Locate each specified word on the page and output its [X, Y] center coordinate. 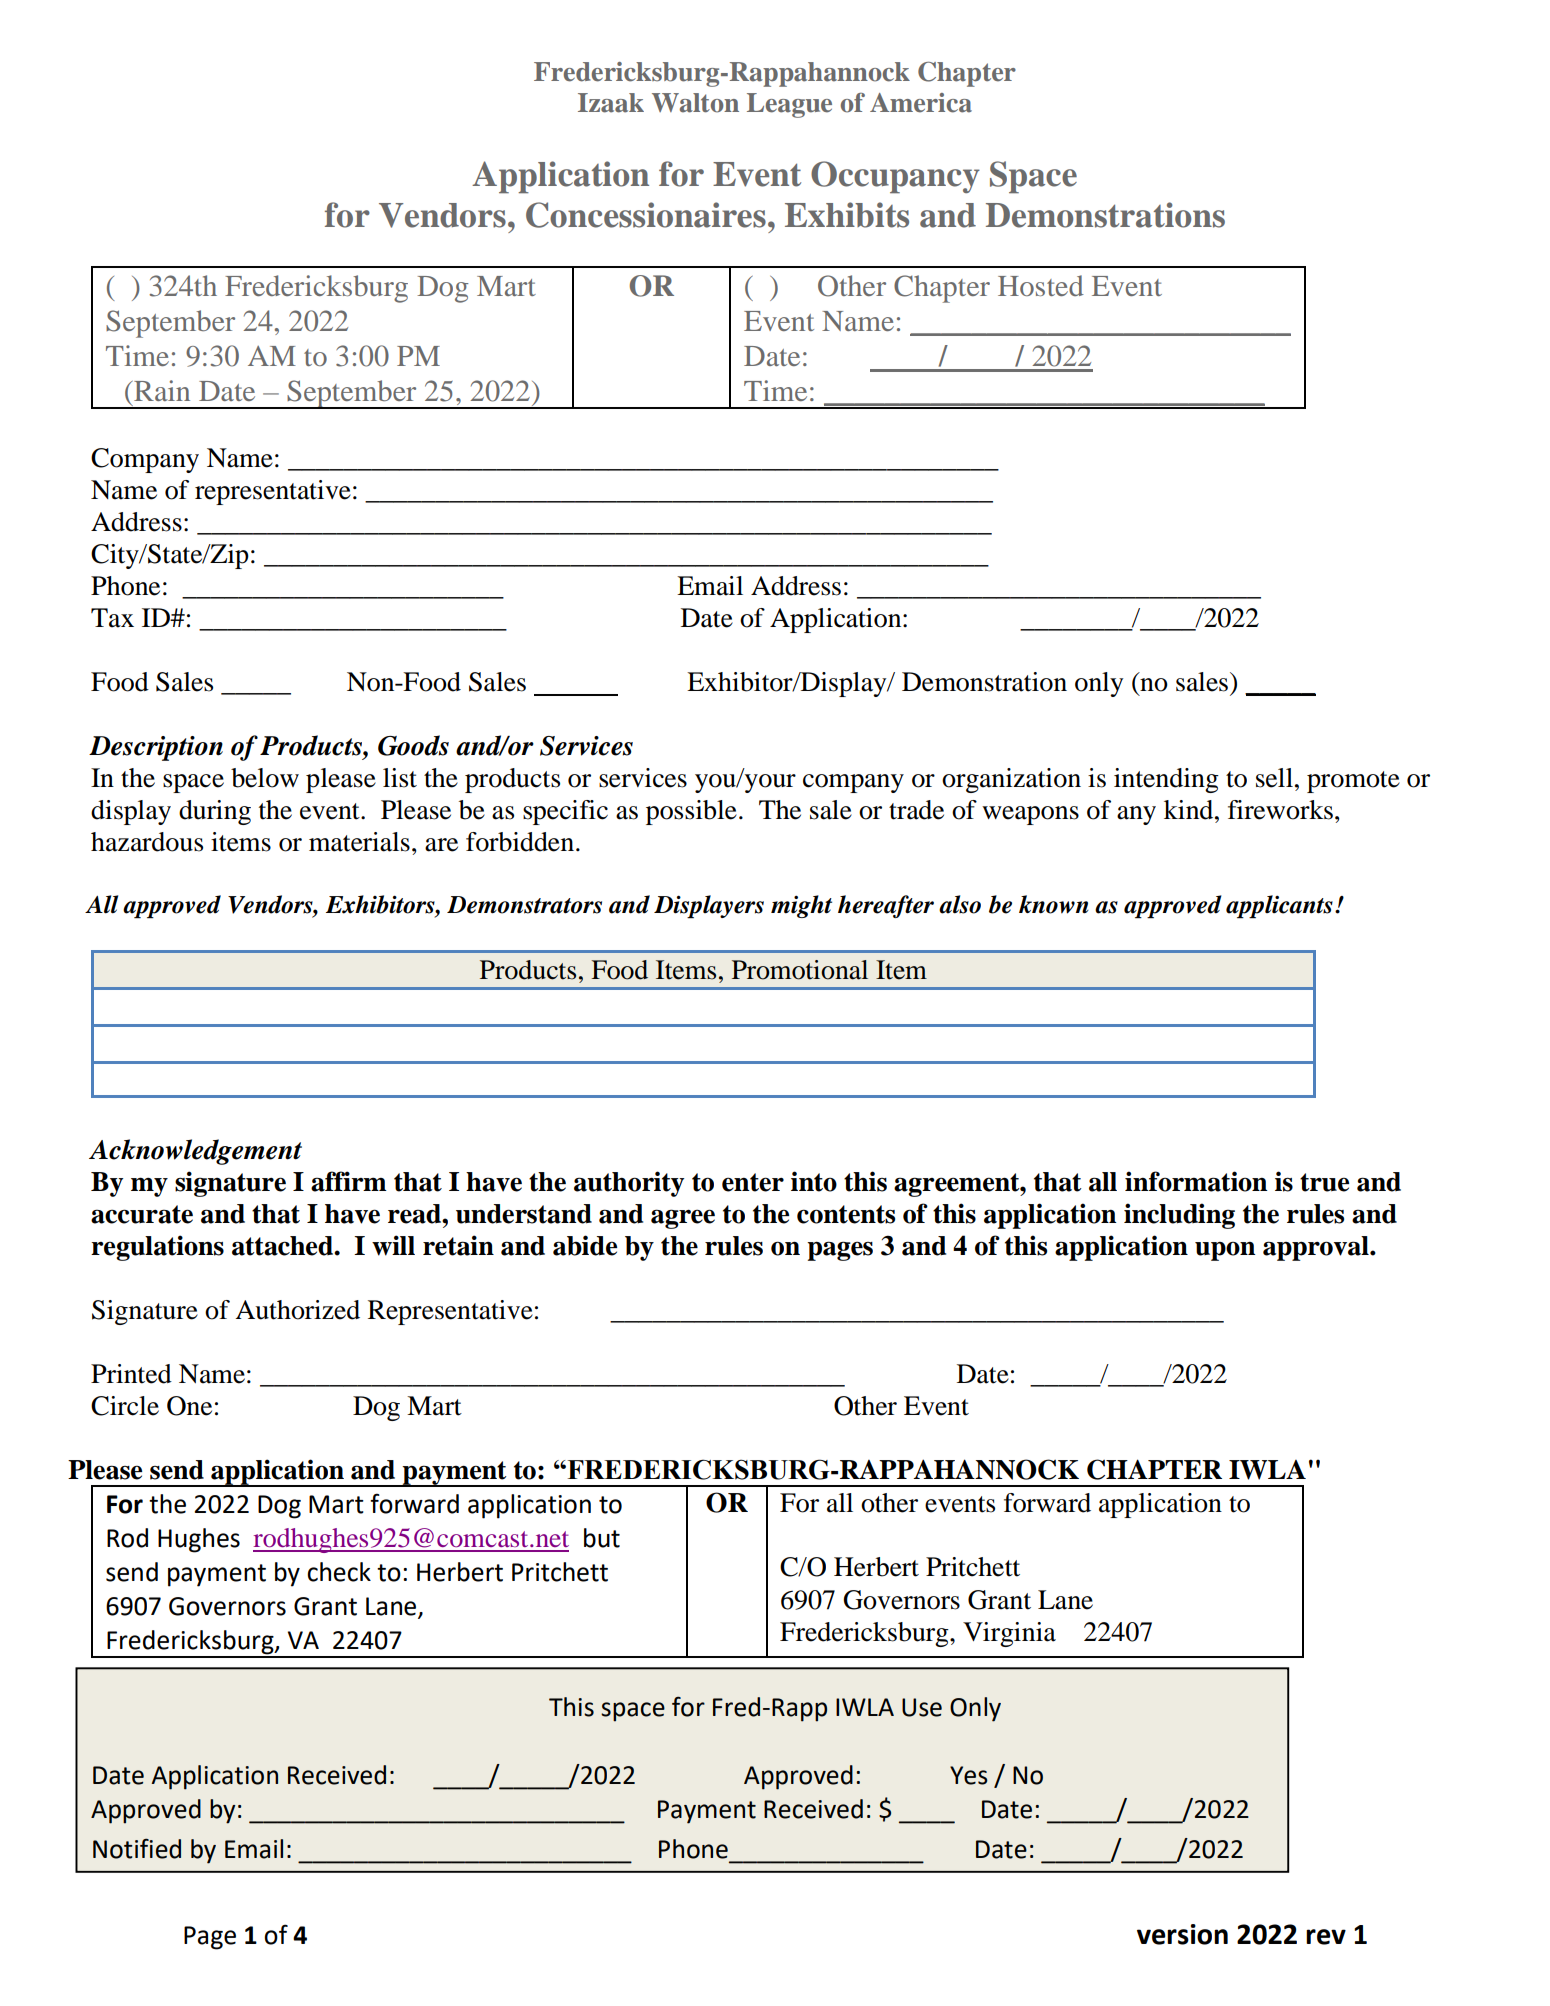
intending [1166, 780]
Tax [112, 618]
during [215, 812]
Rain [161, 390]
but [602, 1538]
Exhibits [847, 215]
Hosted [1041, 285]
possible [691, 812]
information [1196, 1181]
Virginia [1009, 1634]
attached [283, 1246]
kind [1190, 810]
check [339, 1572]
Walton [695, 103]
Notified [137, 1848]
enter [753, 1182]
